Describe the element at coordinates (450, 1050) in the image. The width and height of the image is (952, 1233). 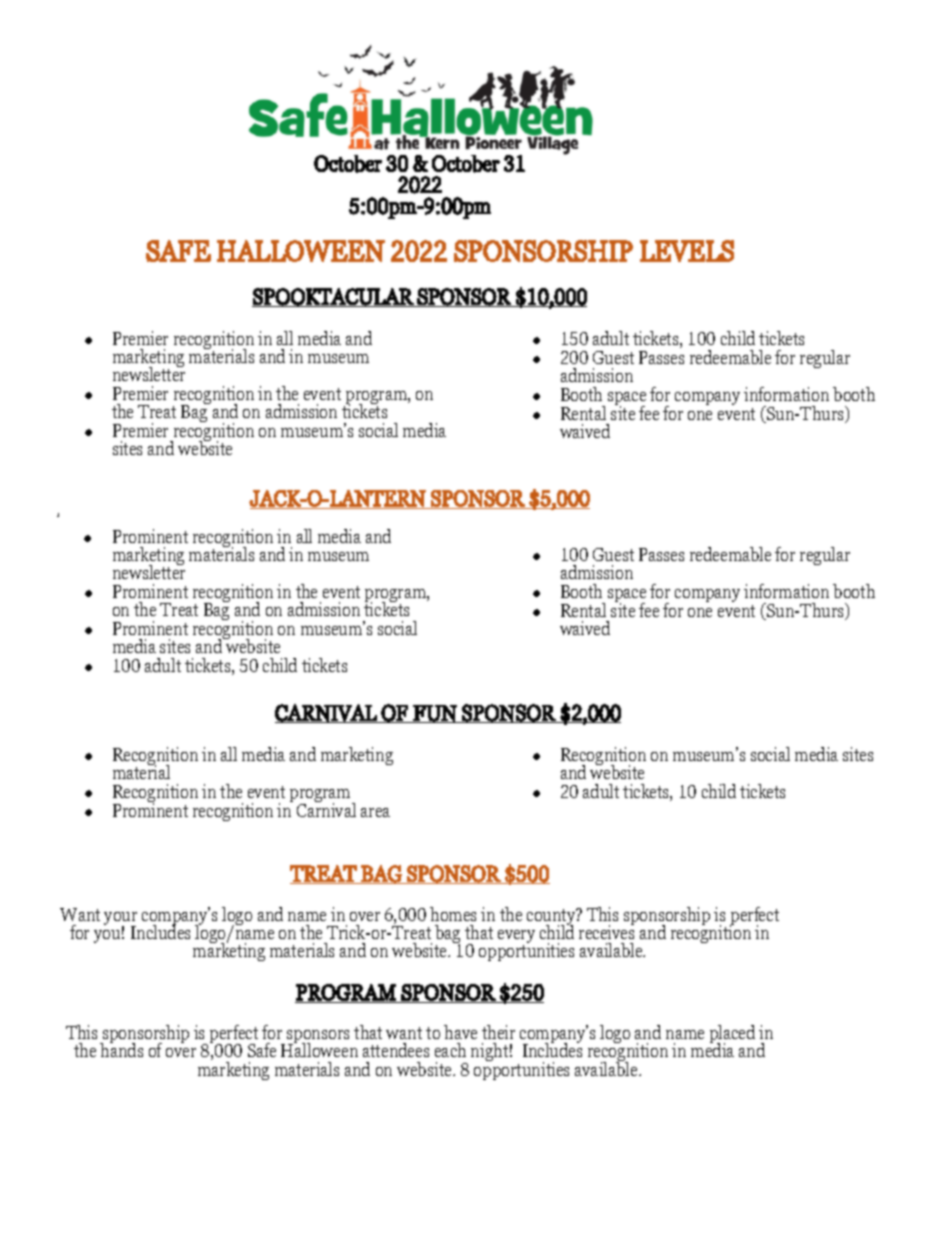
I see `each` at that location.
